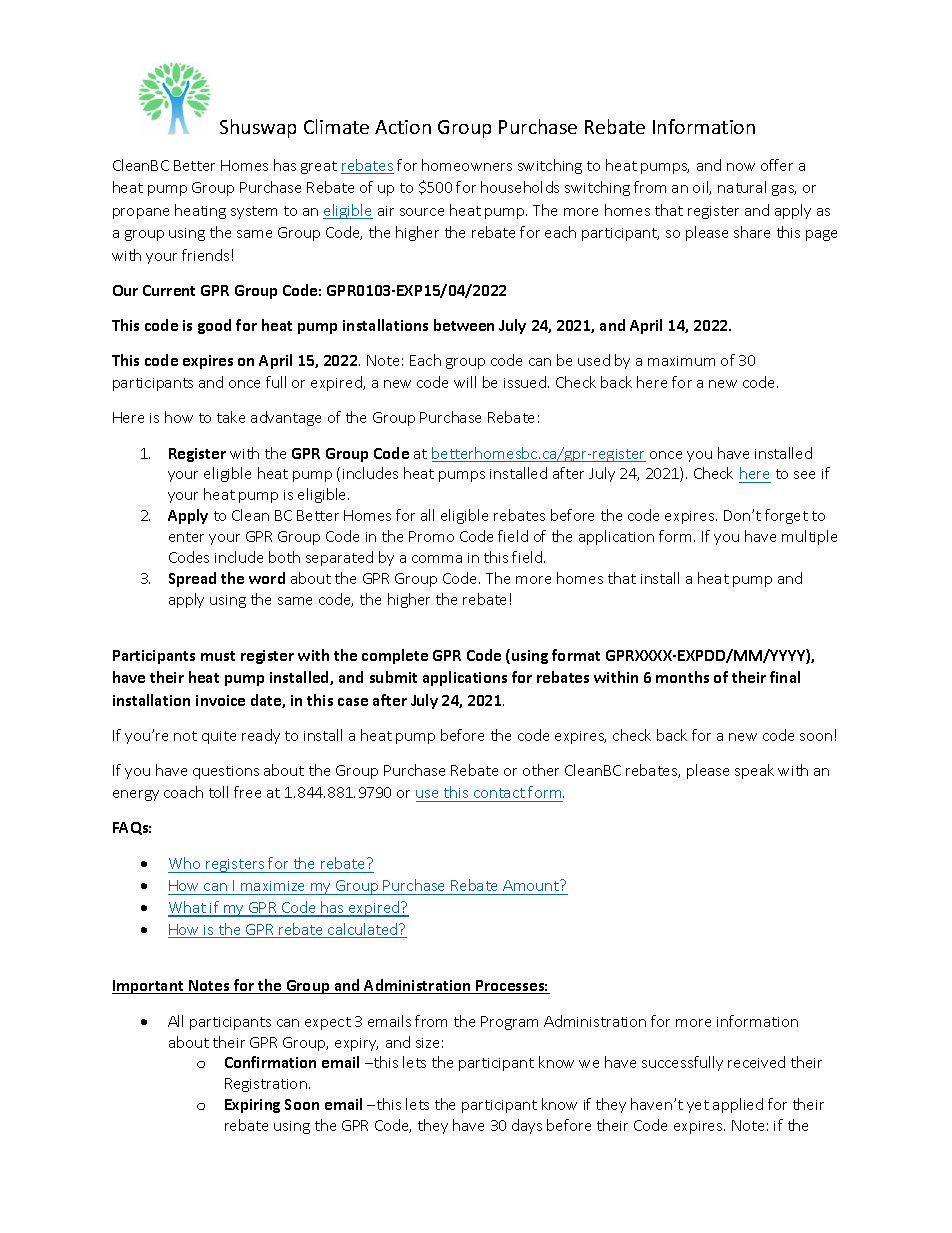 This image has width=952, height=1233. Describe the element at coordinates (231, 417) in the image. I see `take` at that location.
